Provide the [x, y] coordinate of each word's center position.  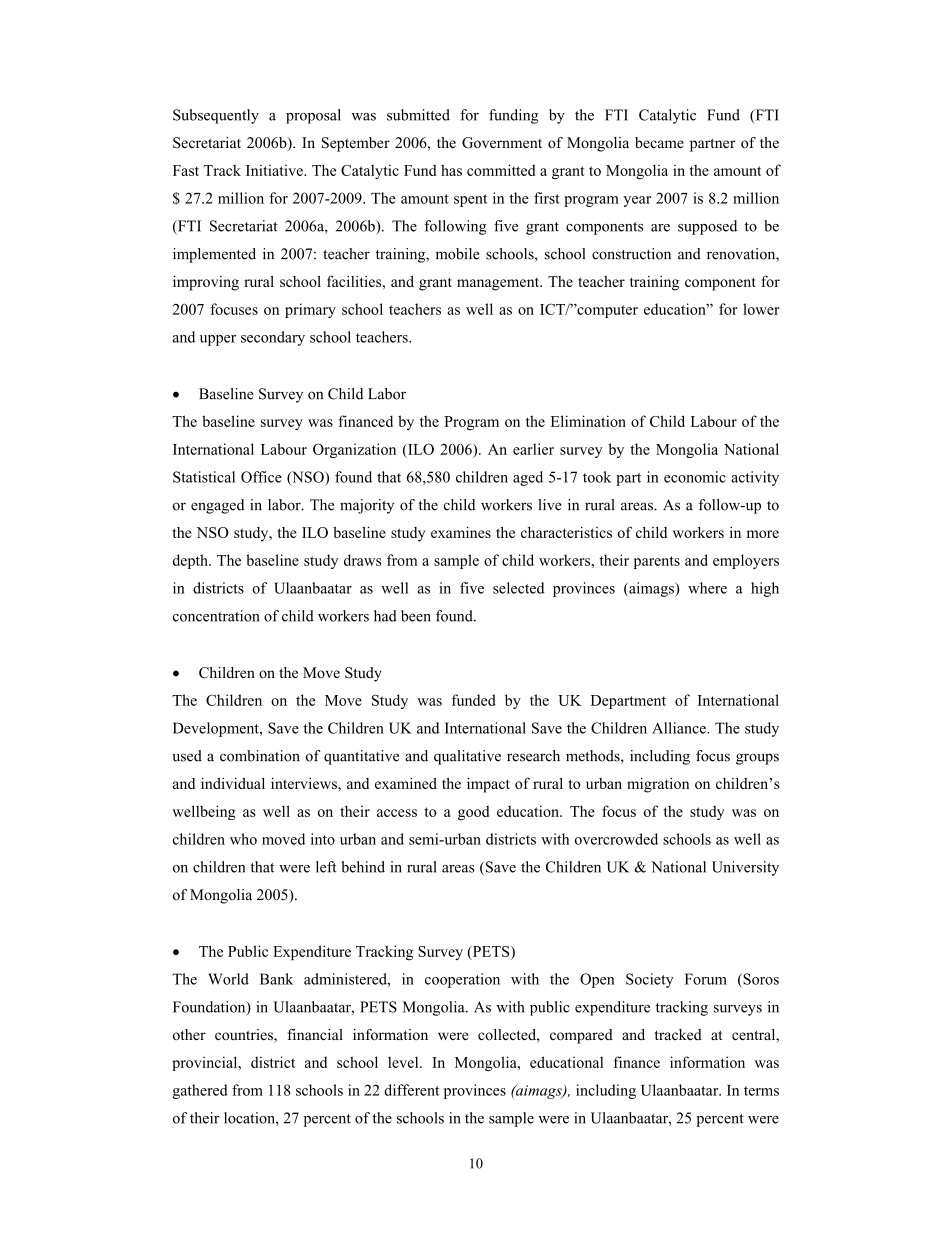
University [745, 868]
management [499, 284]
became [659, 143]
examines [461, 532]
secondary [273, 338]
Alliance [680, 728]
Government [502, 143]
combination [260, 756]
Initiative [275, 170]
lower [761, 309]
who [243, 839]
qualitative [467, 757]
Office [261, 477]
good [473, 813]
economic [695, 477]
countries [245, 1036]
